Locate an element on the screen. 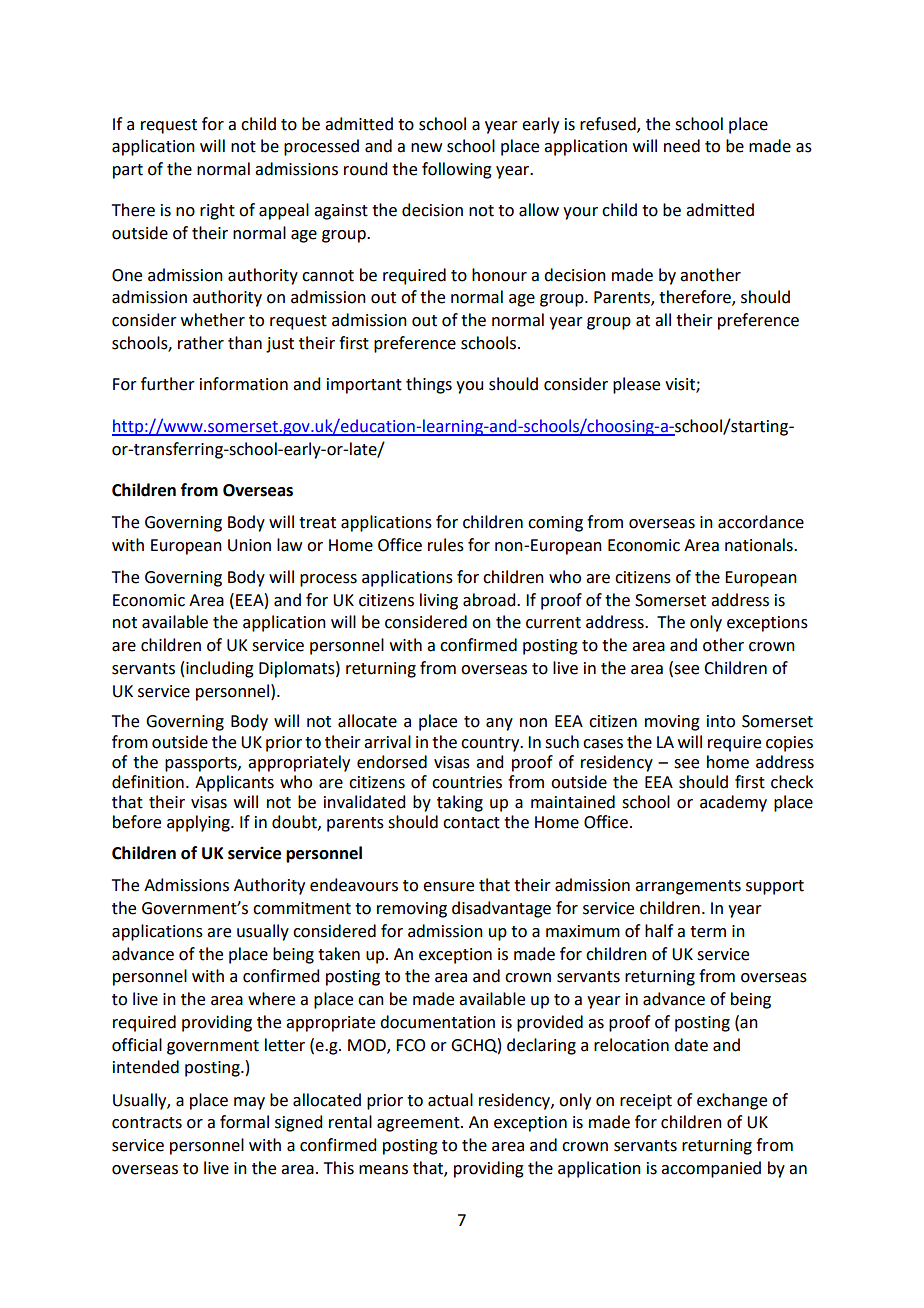 This screenshot has height=1308, width=924. applying is located at coordinates (199, 823).
